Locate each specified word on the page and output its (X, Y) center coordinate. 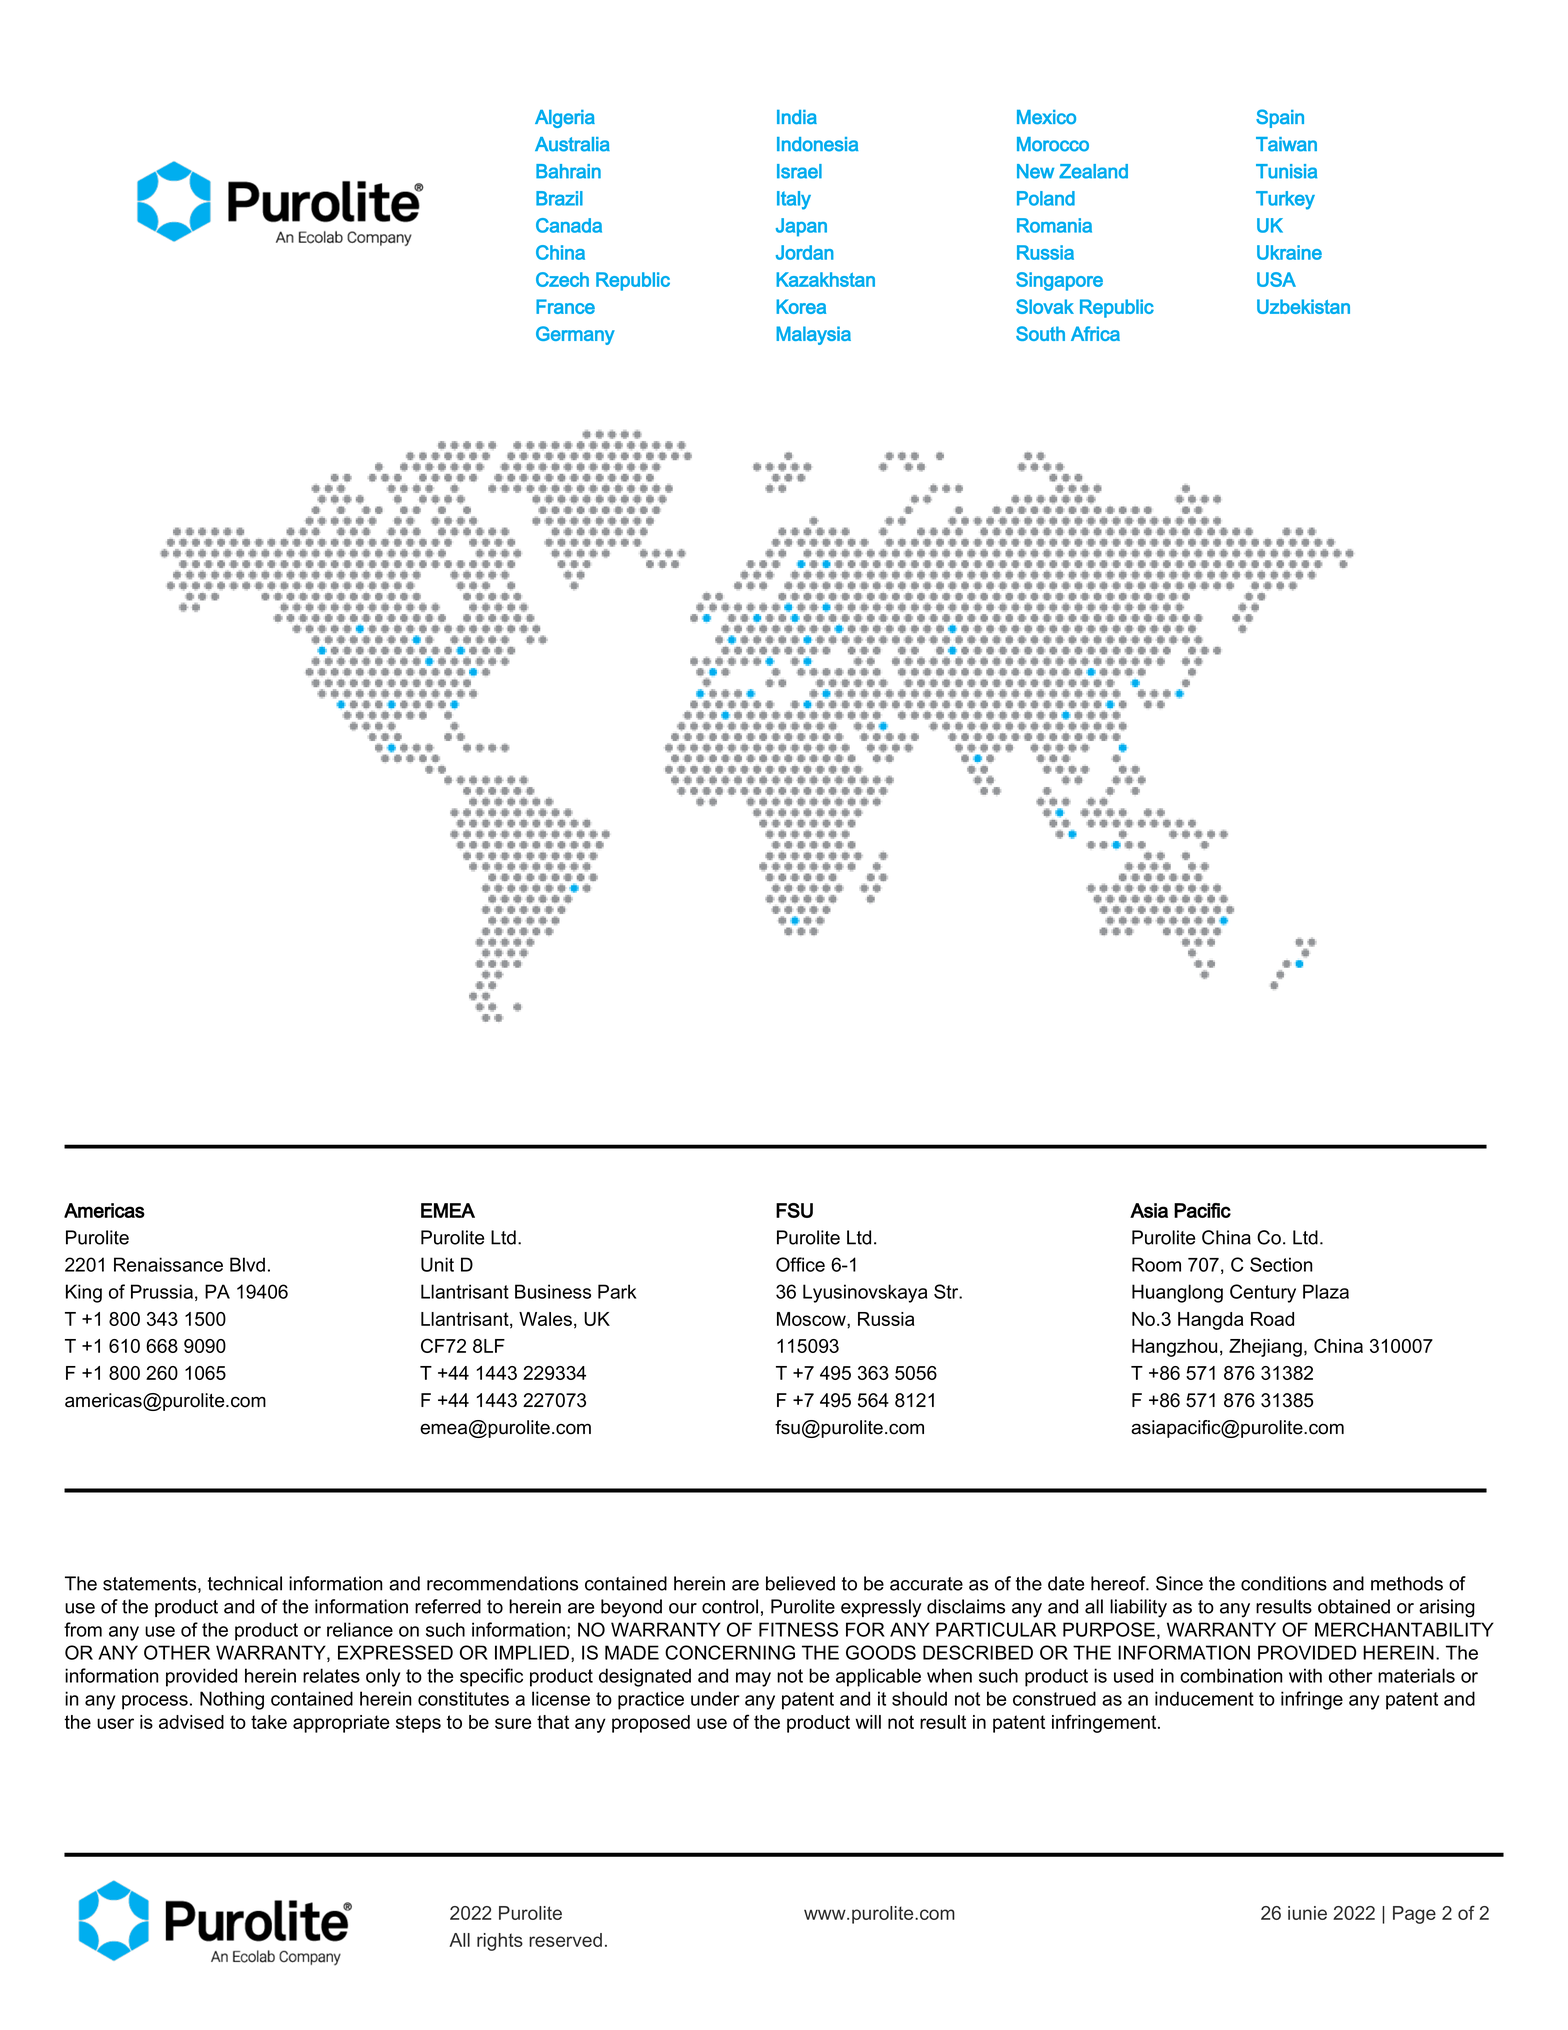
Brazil (559, 198)
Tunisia (1286, 171)
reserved (565, 1940)
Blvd (247, 1264)
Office (800, 1264)
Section (1281, 1264)
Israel (799, 171)
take (269, 1722)
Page (1414, 1915)
